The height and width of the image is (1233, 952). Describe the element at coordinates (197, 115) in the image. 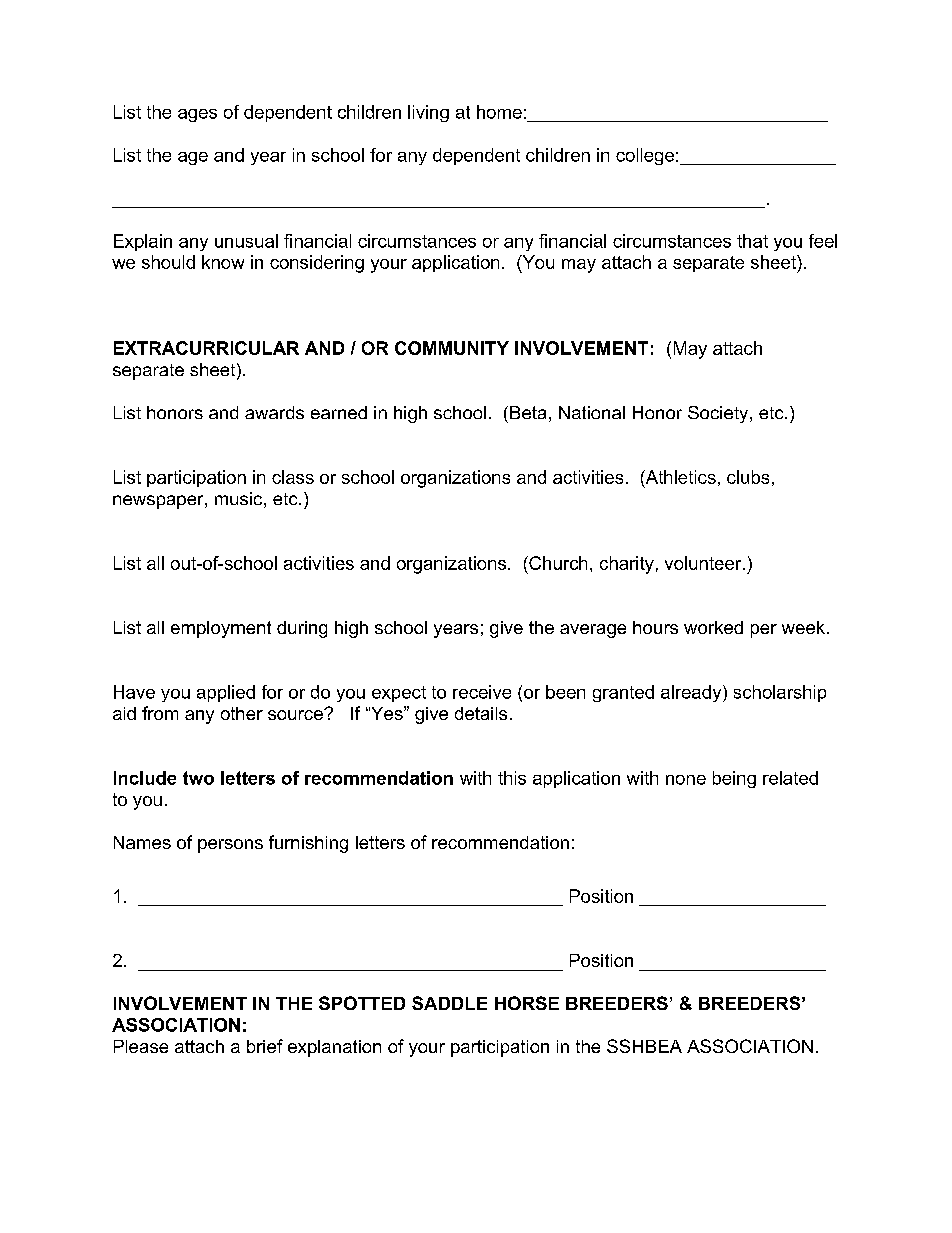

I see `ages` at that location.
